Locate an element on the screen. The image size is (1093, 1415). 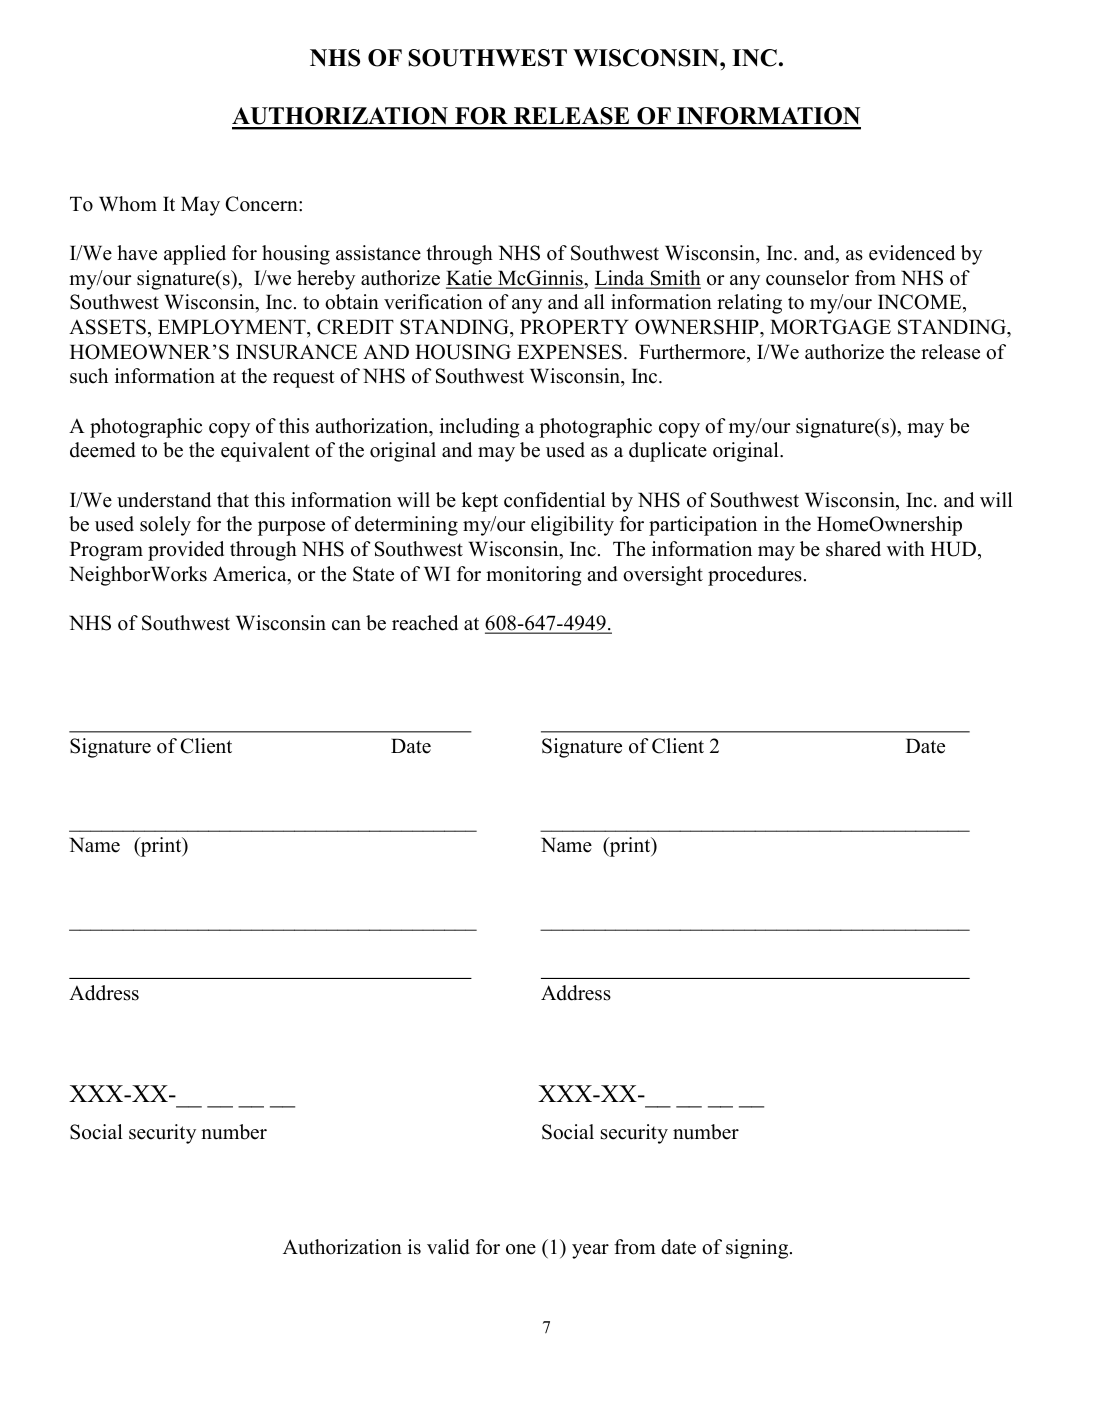
evidenced is located at coordinates (912, 253).
